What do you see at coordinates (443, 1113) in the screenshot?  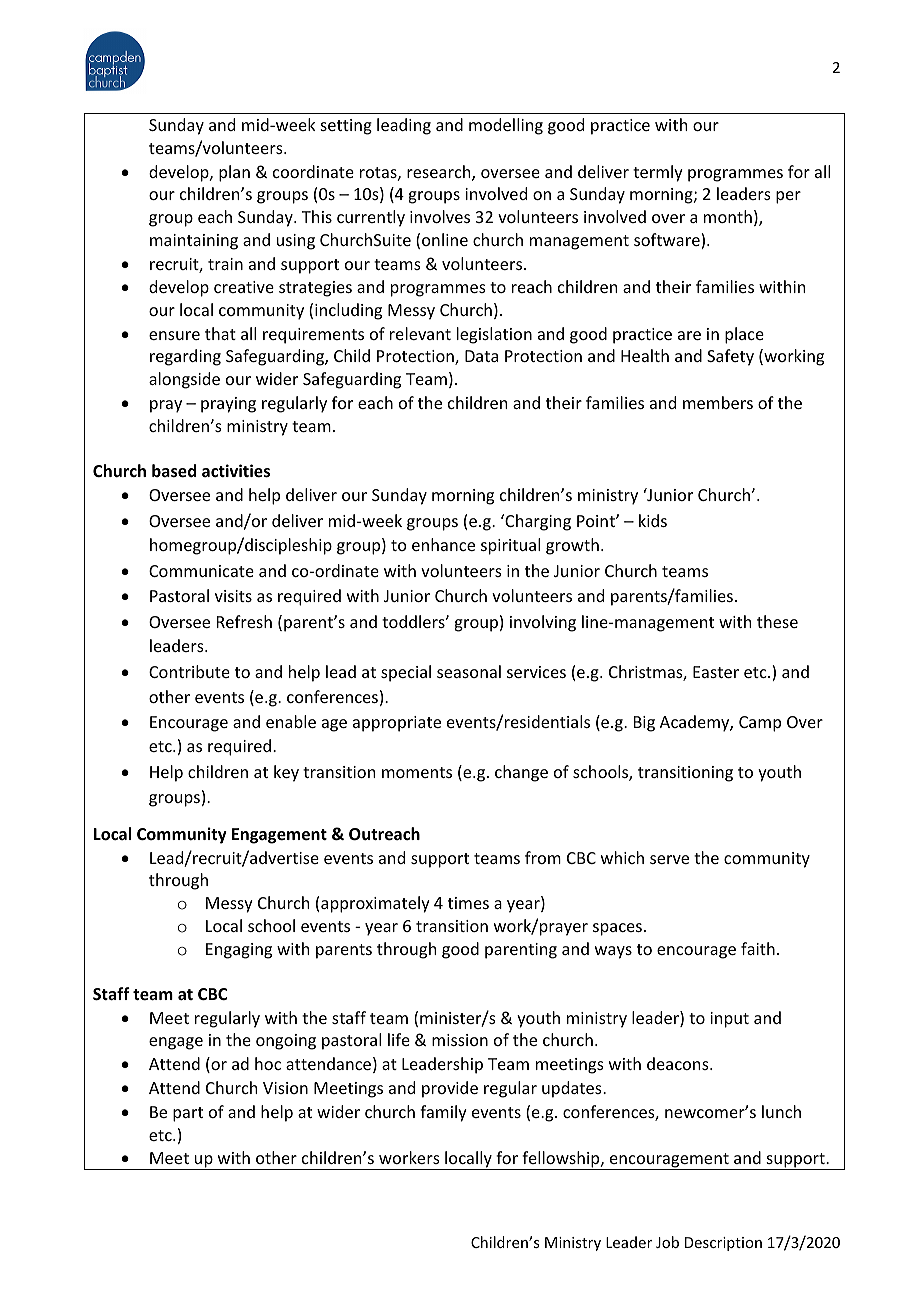 I see `family` at bounding box center [443, 1113].
